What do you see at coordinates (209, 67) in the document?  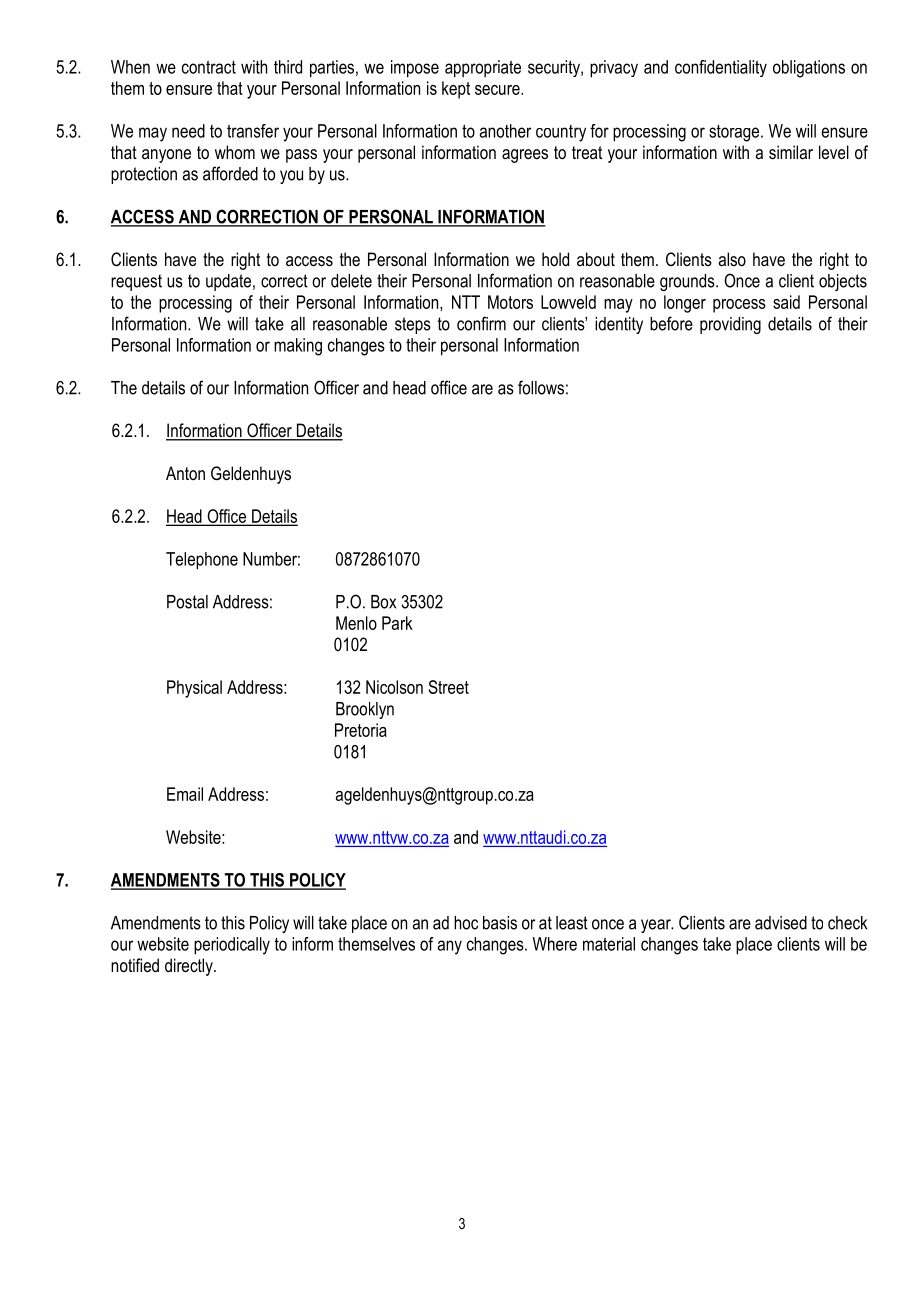 I see `contract` at bounding box center [209, 67].
